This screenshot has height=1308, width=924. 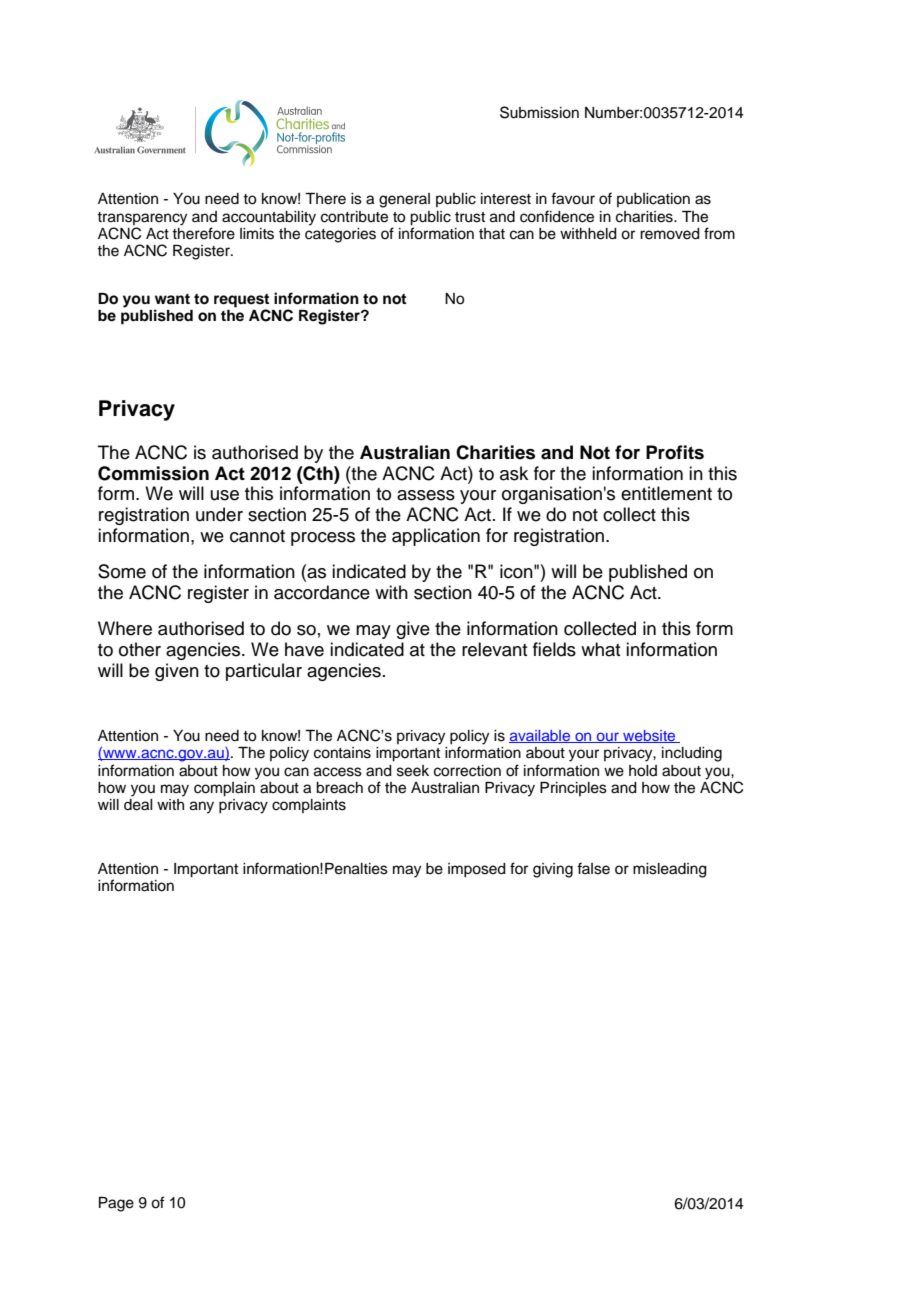 I want to click on misleading, so click(x=670, y=870).
